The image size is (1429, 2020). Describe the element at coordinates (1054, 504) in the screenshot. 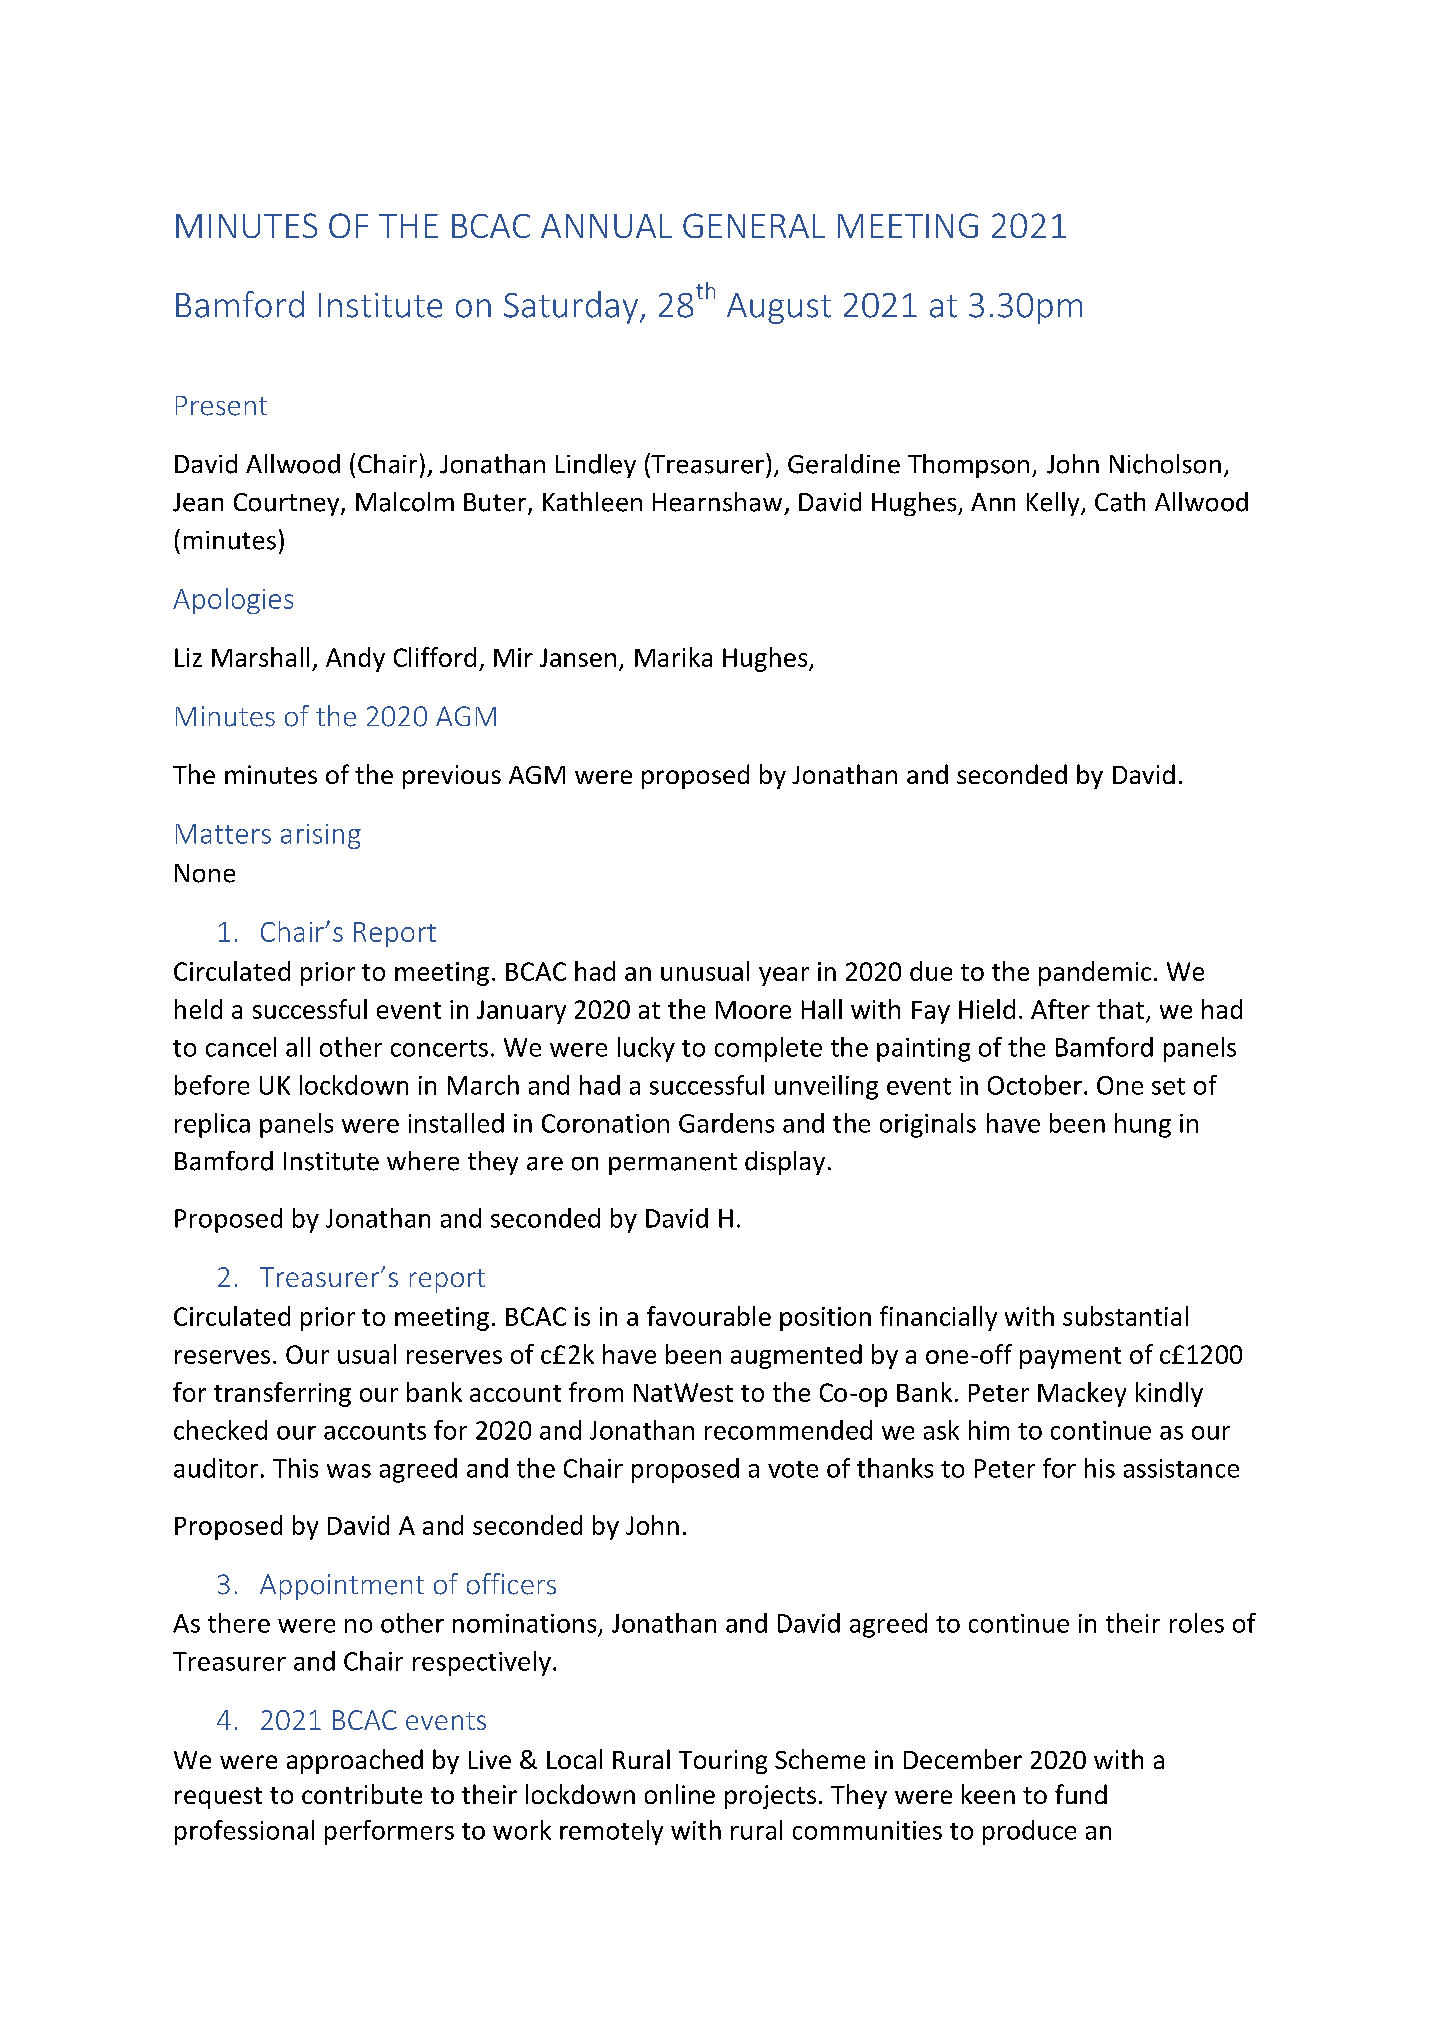

I see `Kelly` at that location.
